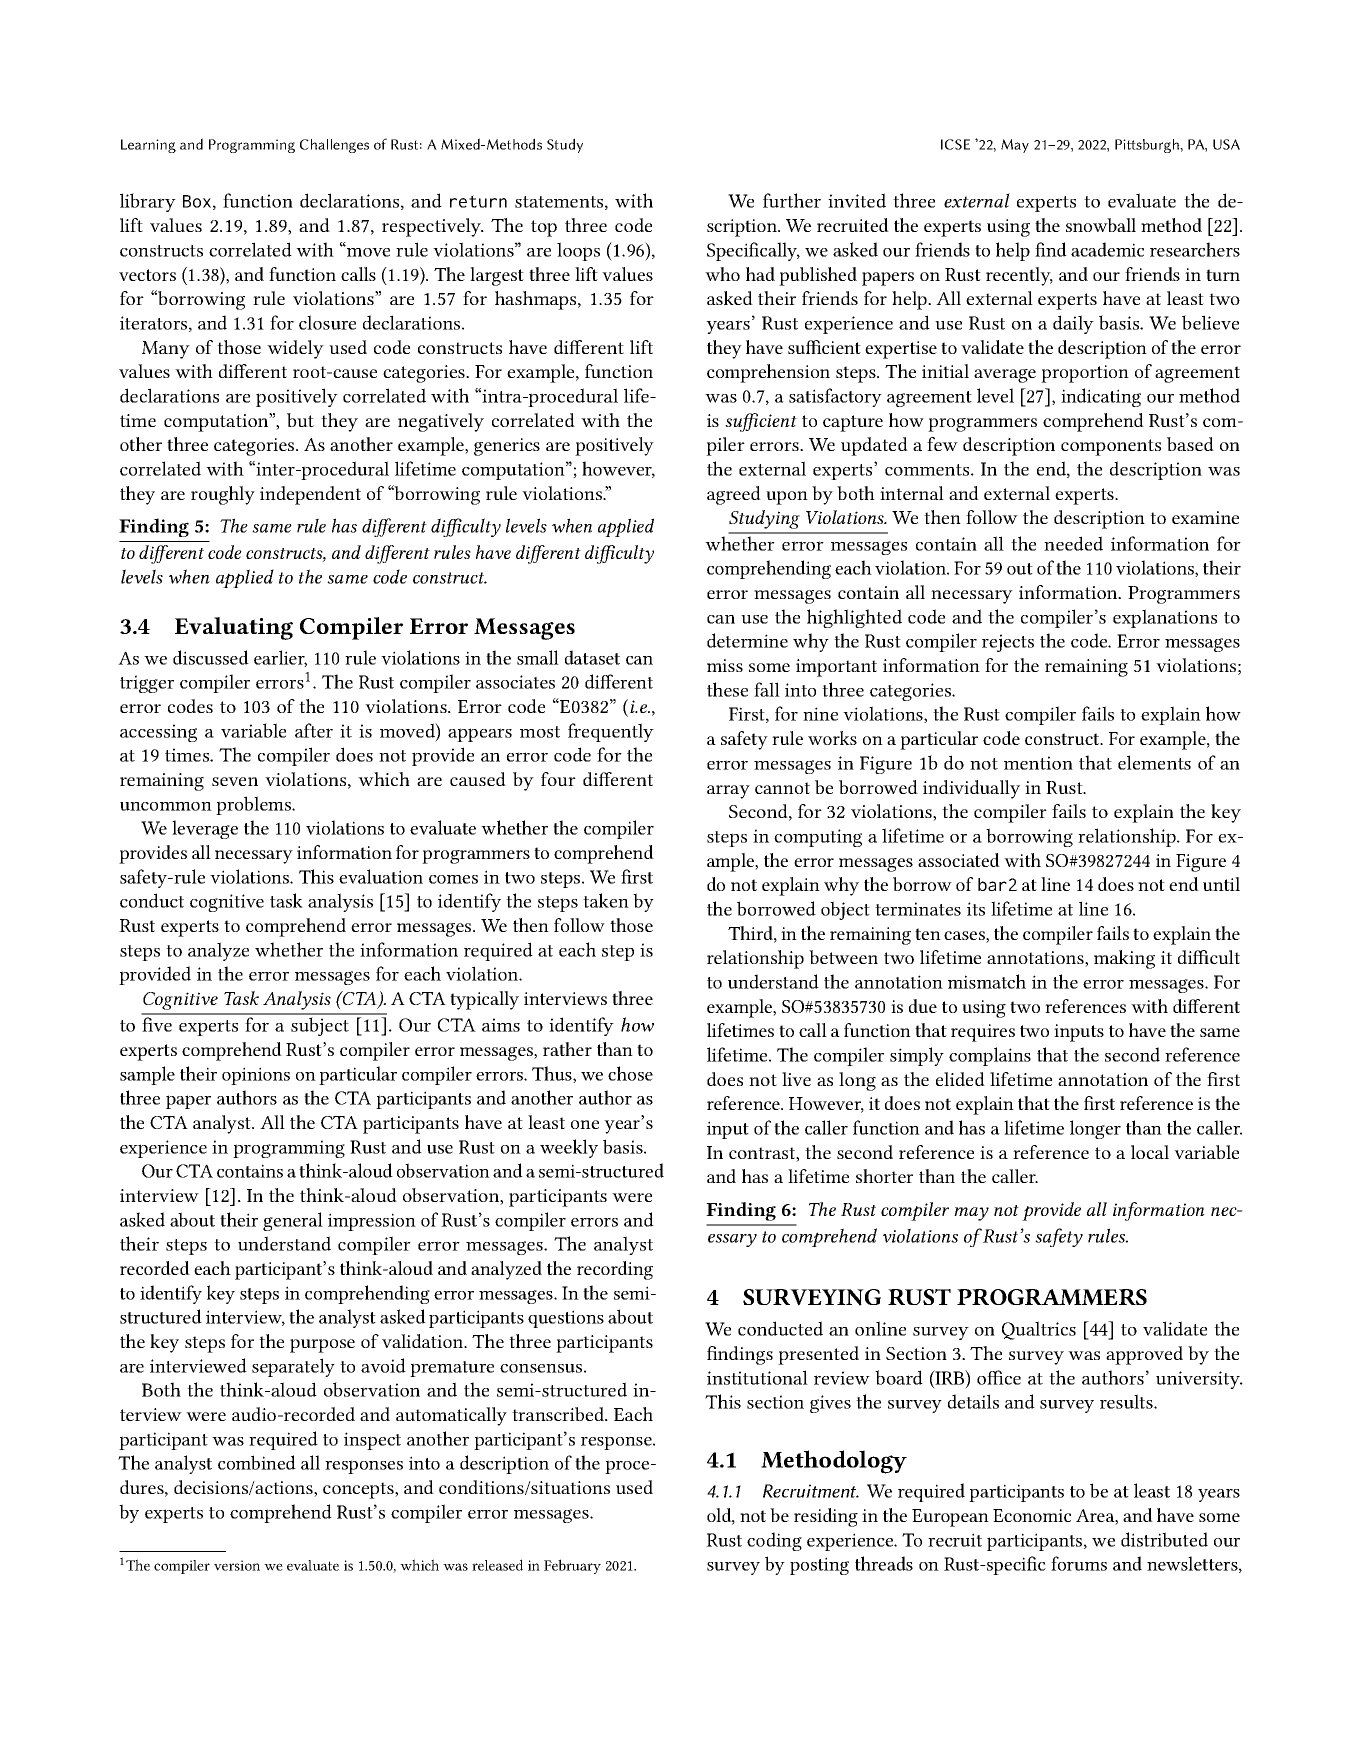  I want to click on further, so click(792, 200).
